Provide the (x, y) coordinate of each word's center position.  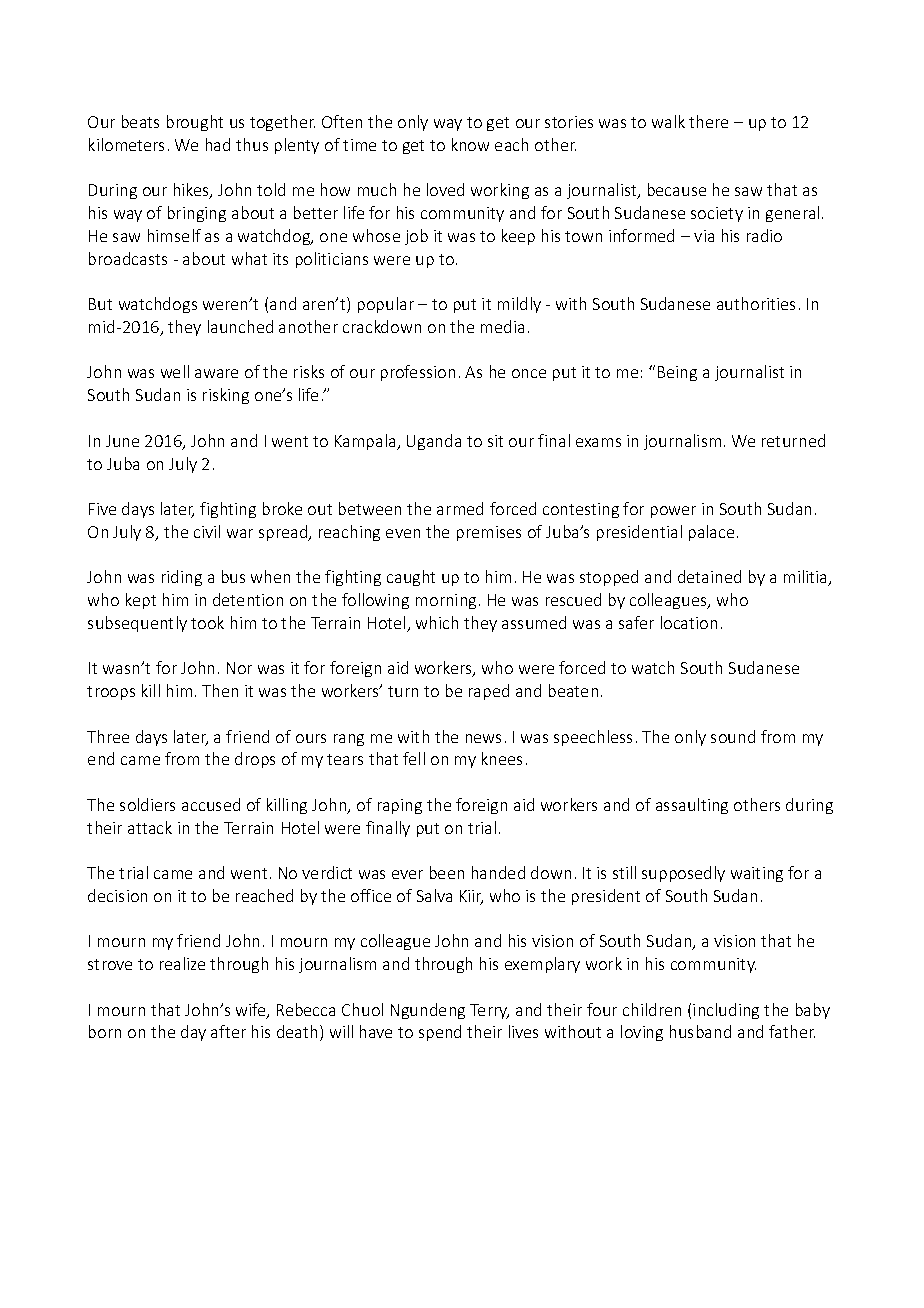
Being (677, 373)
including (726, 1011)
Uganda (434, 442)
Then (220, 690)
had (218, 144)
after (228, 1031)
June (122, 441)
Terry (489, 1011)
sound (733, 736)
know (470, 144)
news (483, 738)
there (708, 121)
